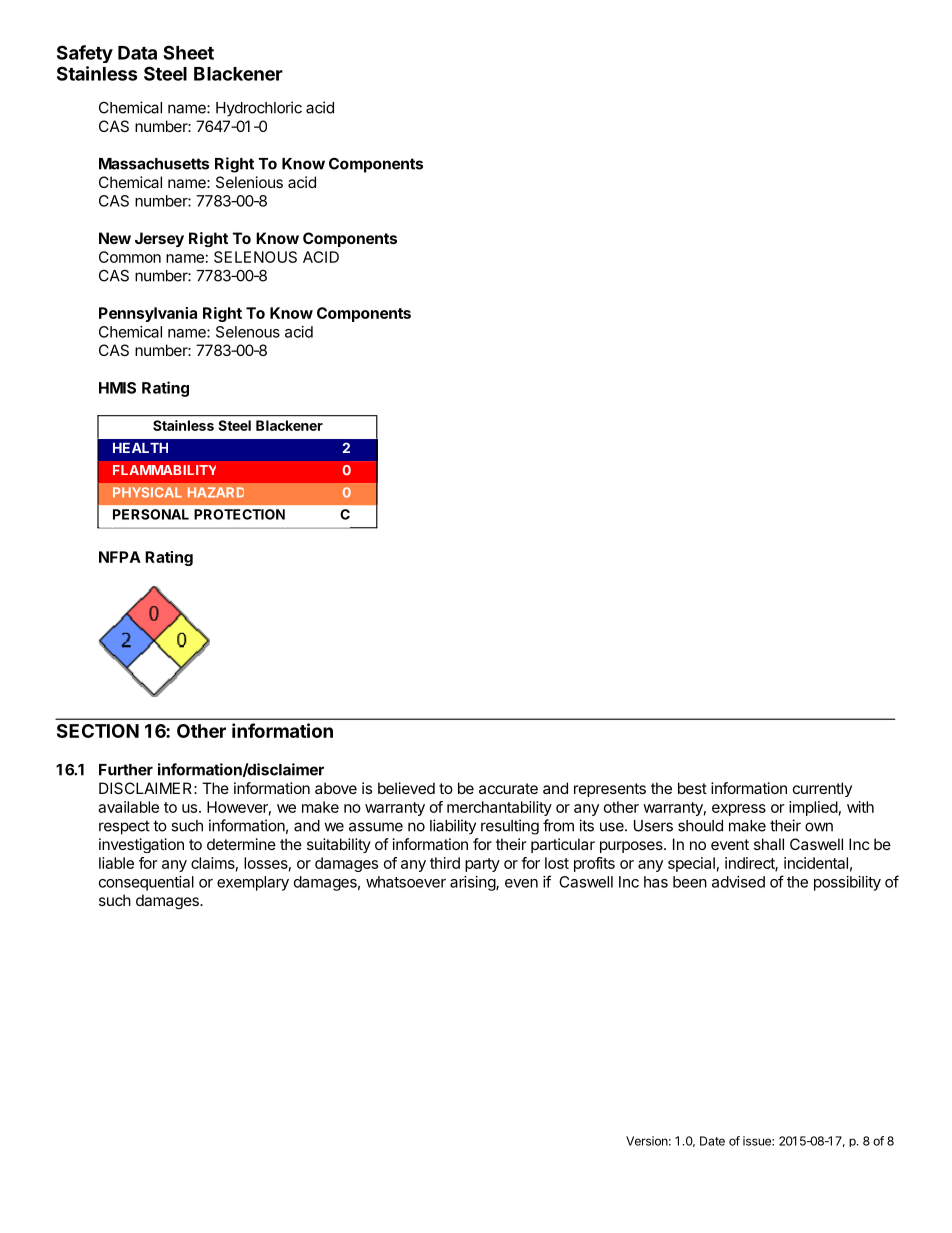 Image resolution: width=952 pixels, height=1233 pixels. What do you see at coordinates (239, 514) in the screenshot?
I see `PROTECTION` at bounding box center [239, 514].
